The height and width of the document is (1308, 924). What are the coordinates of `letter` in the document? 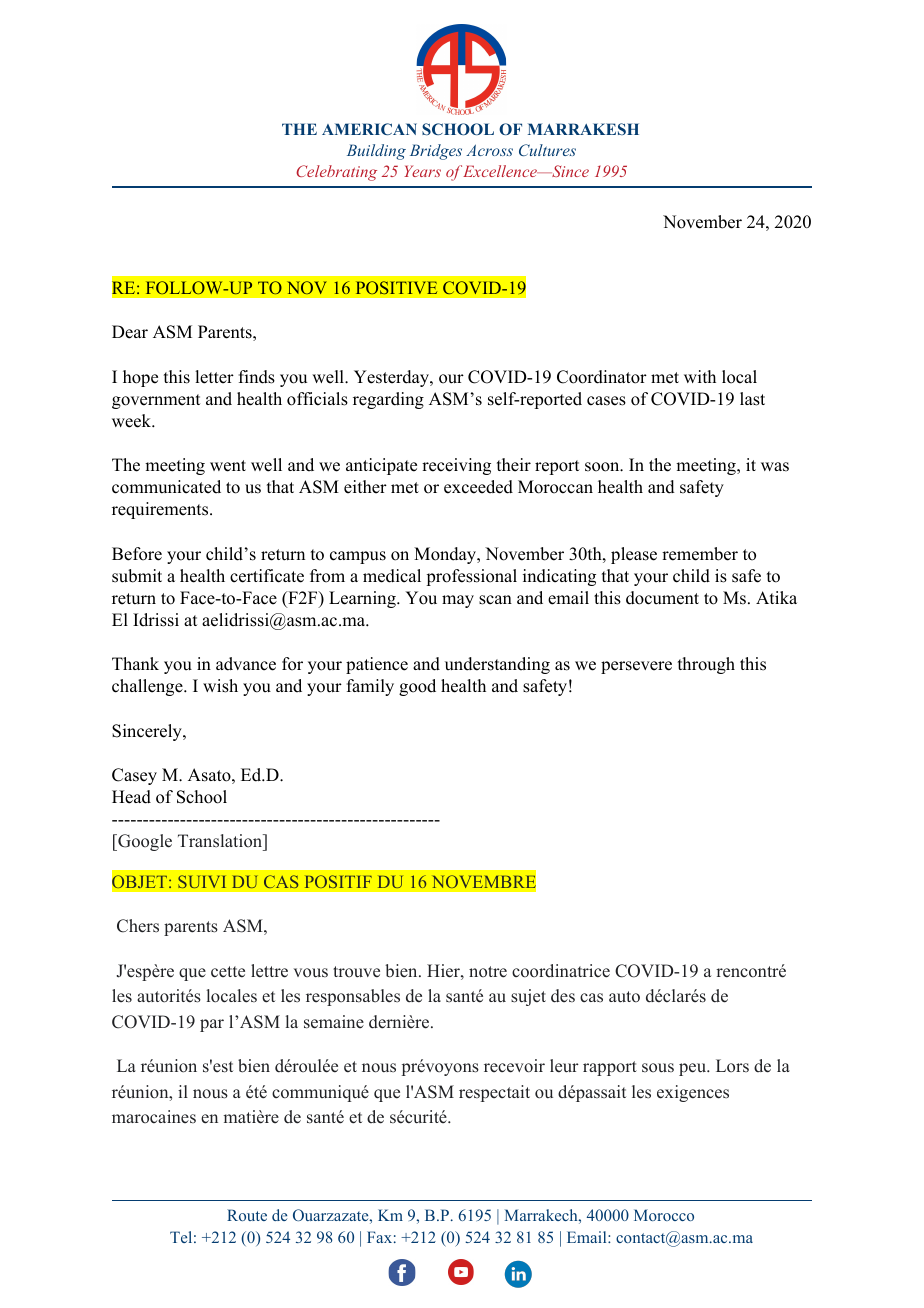 It's located at (214, 377).
